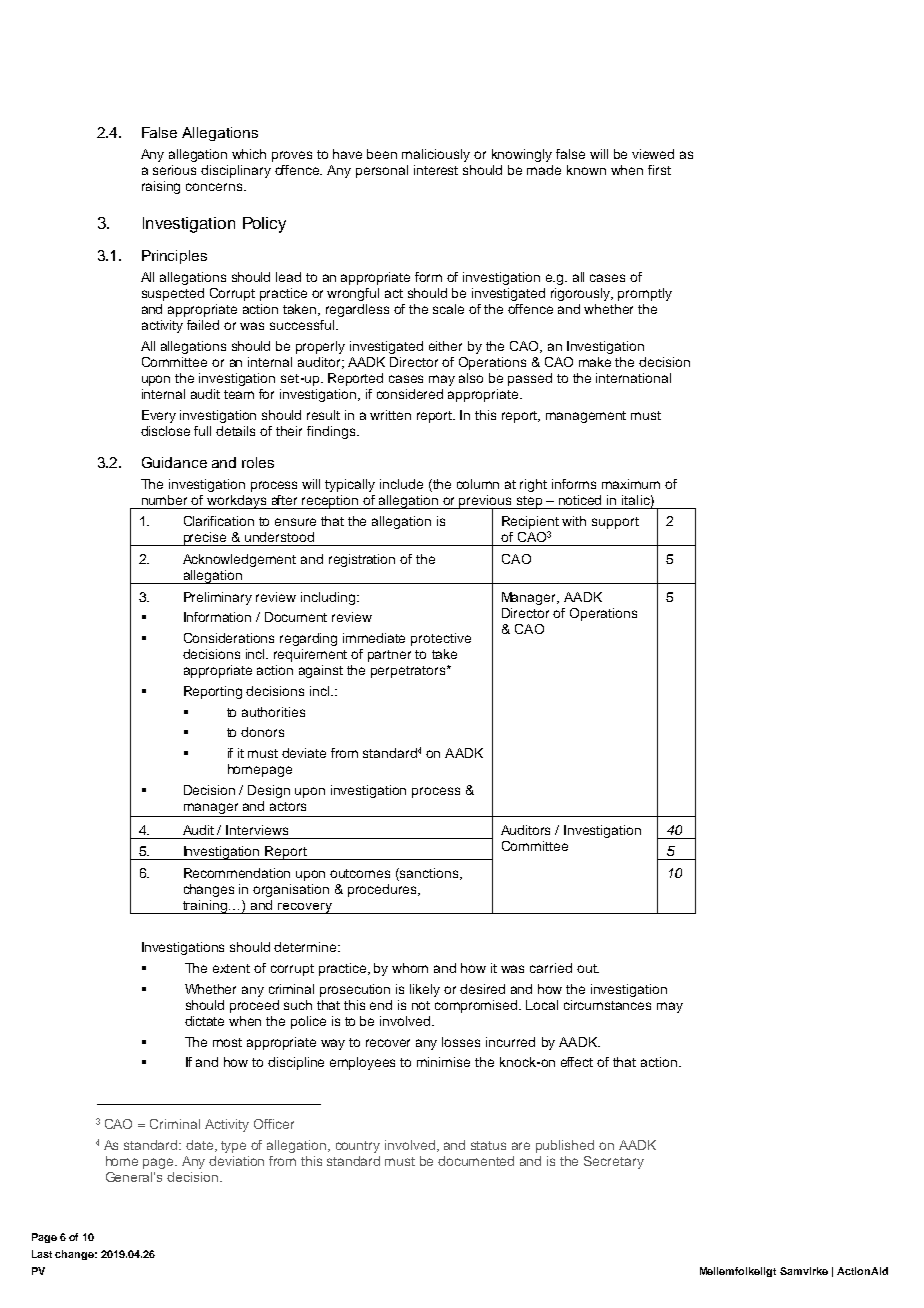 This page has height=1308, width=924. What do you see at coordinates (161, 187) in the page?
I see `raising` at bounding box center [161, 187].
